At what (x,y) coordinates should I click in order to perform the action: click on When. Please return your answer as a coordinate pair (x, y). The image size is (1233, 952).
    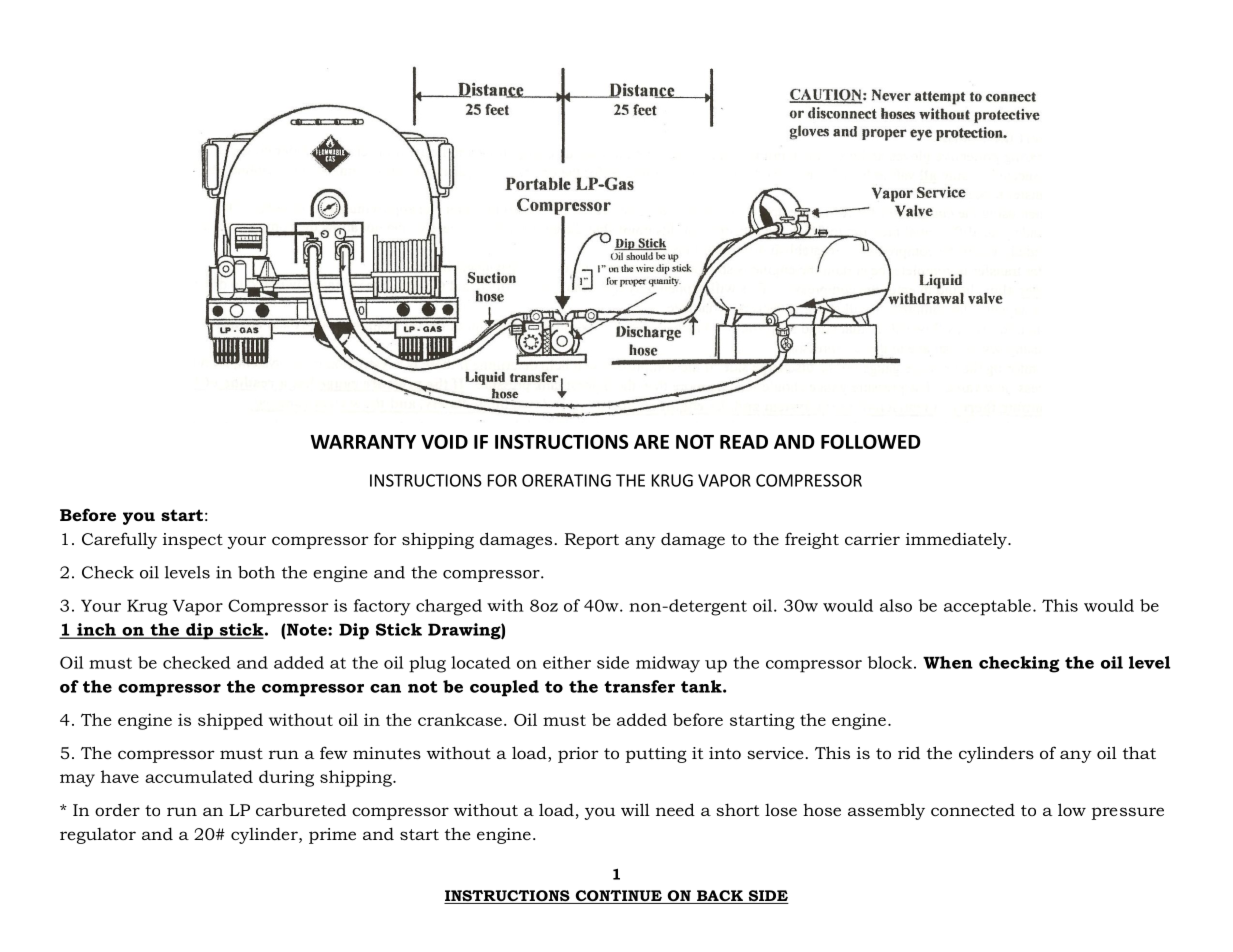
    Looking at the image, I should click on (948, 662).
